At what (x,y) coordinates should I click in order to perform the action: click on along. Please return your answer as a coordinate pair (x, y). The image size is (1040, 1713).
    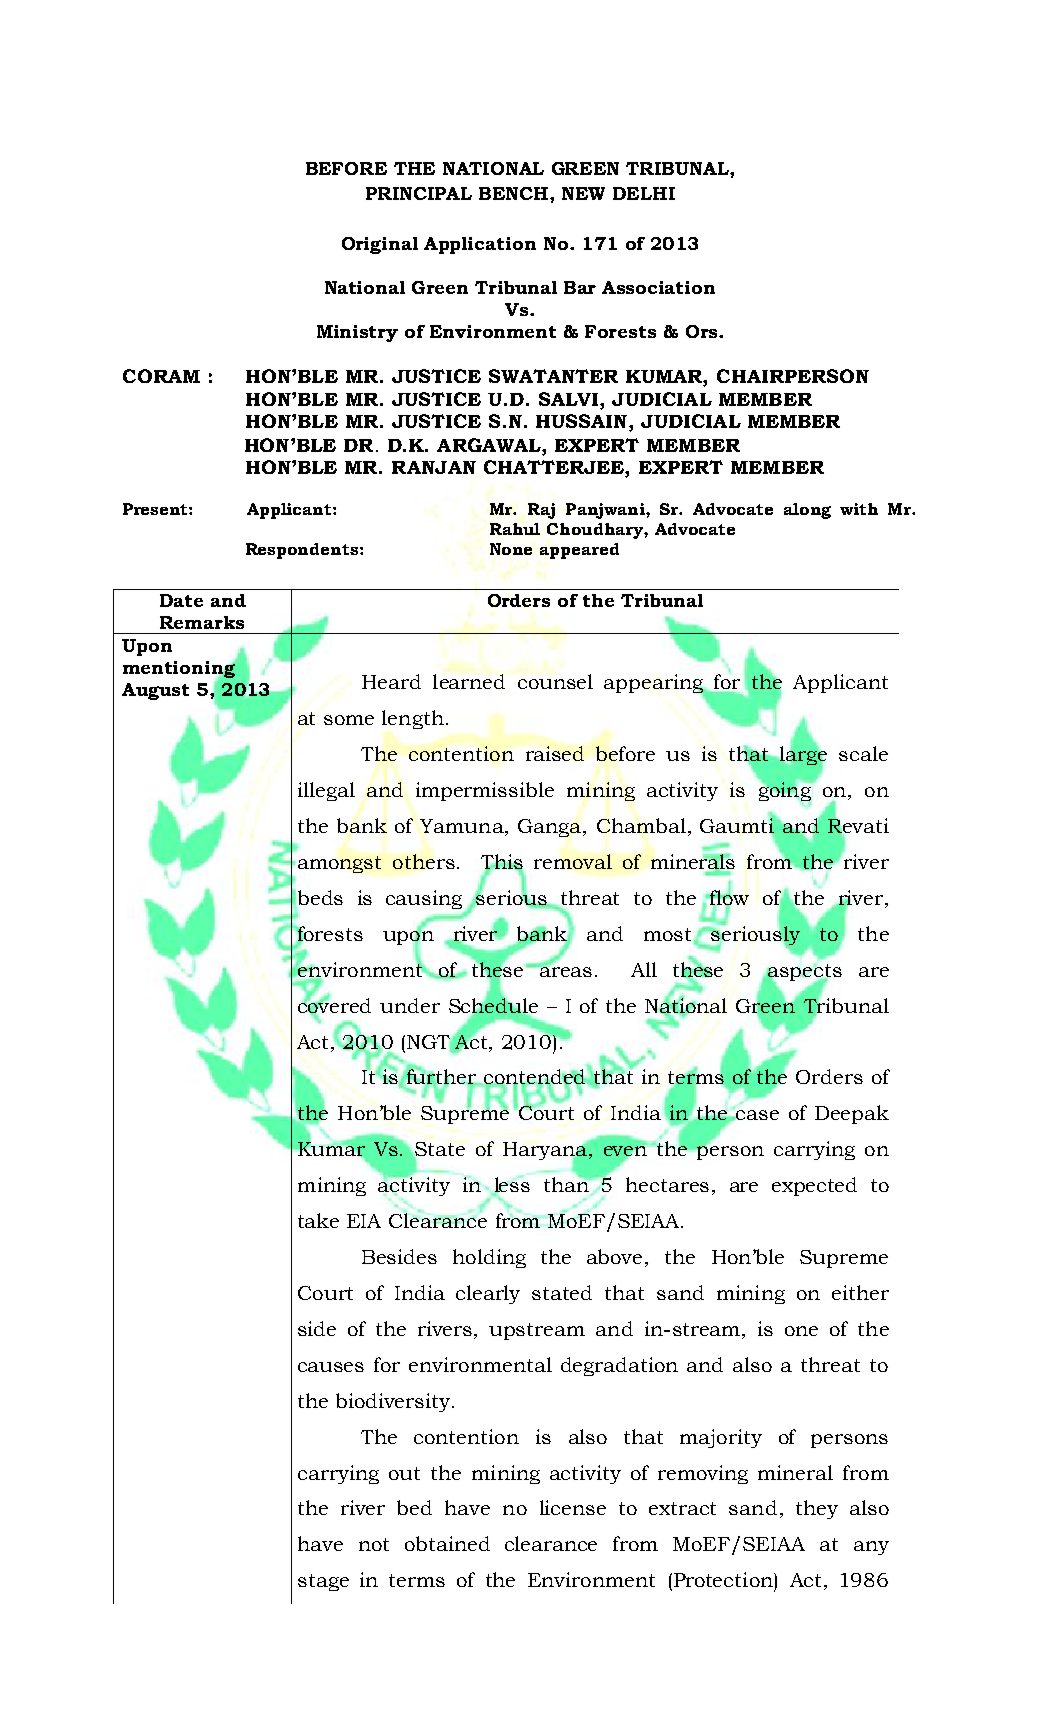
    Looking at the image, I should click on (807, 511).
